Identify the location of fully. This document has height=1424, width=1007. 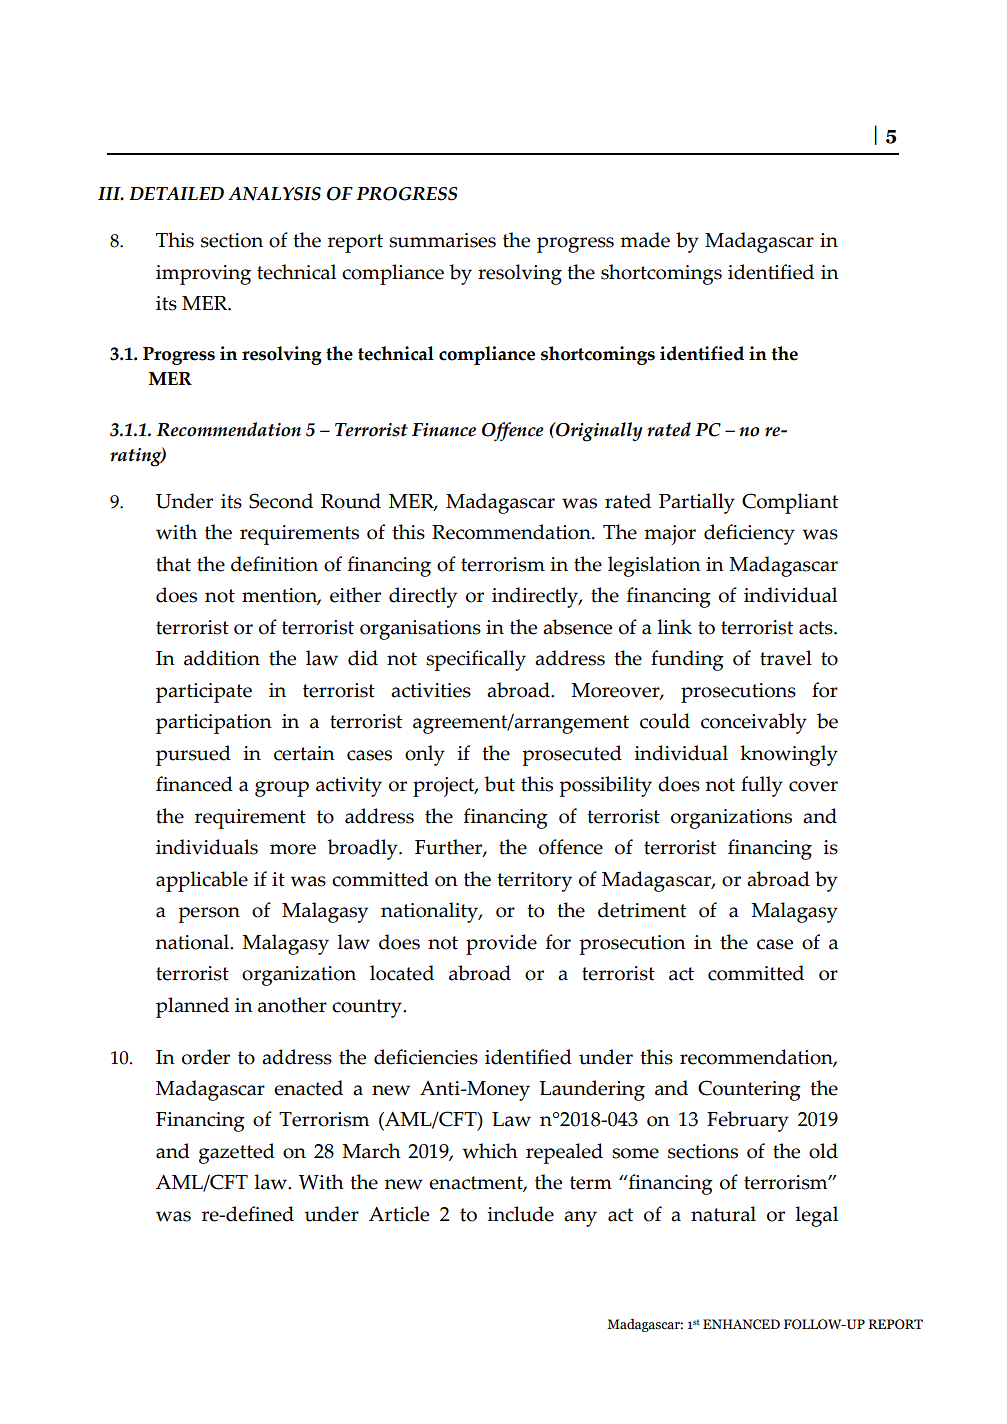
(762, 786).
